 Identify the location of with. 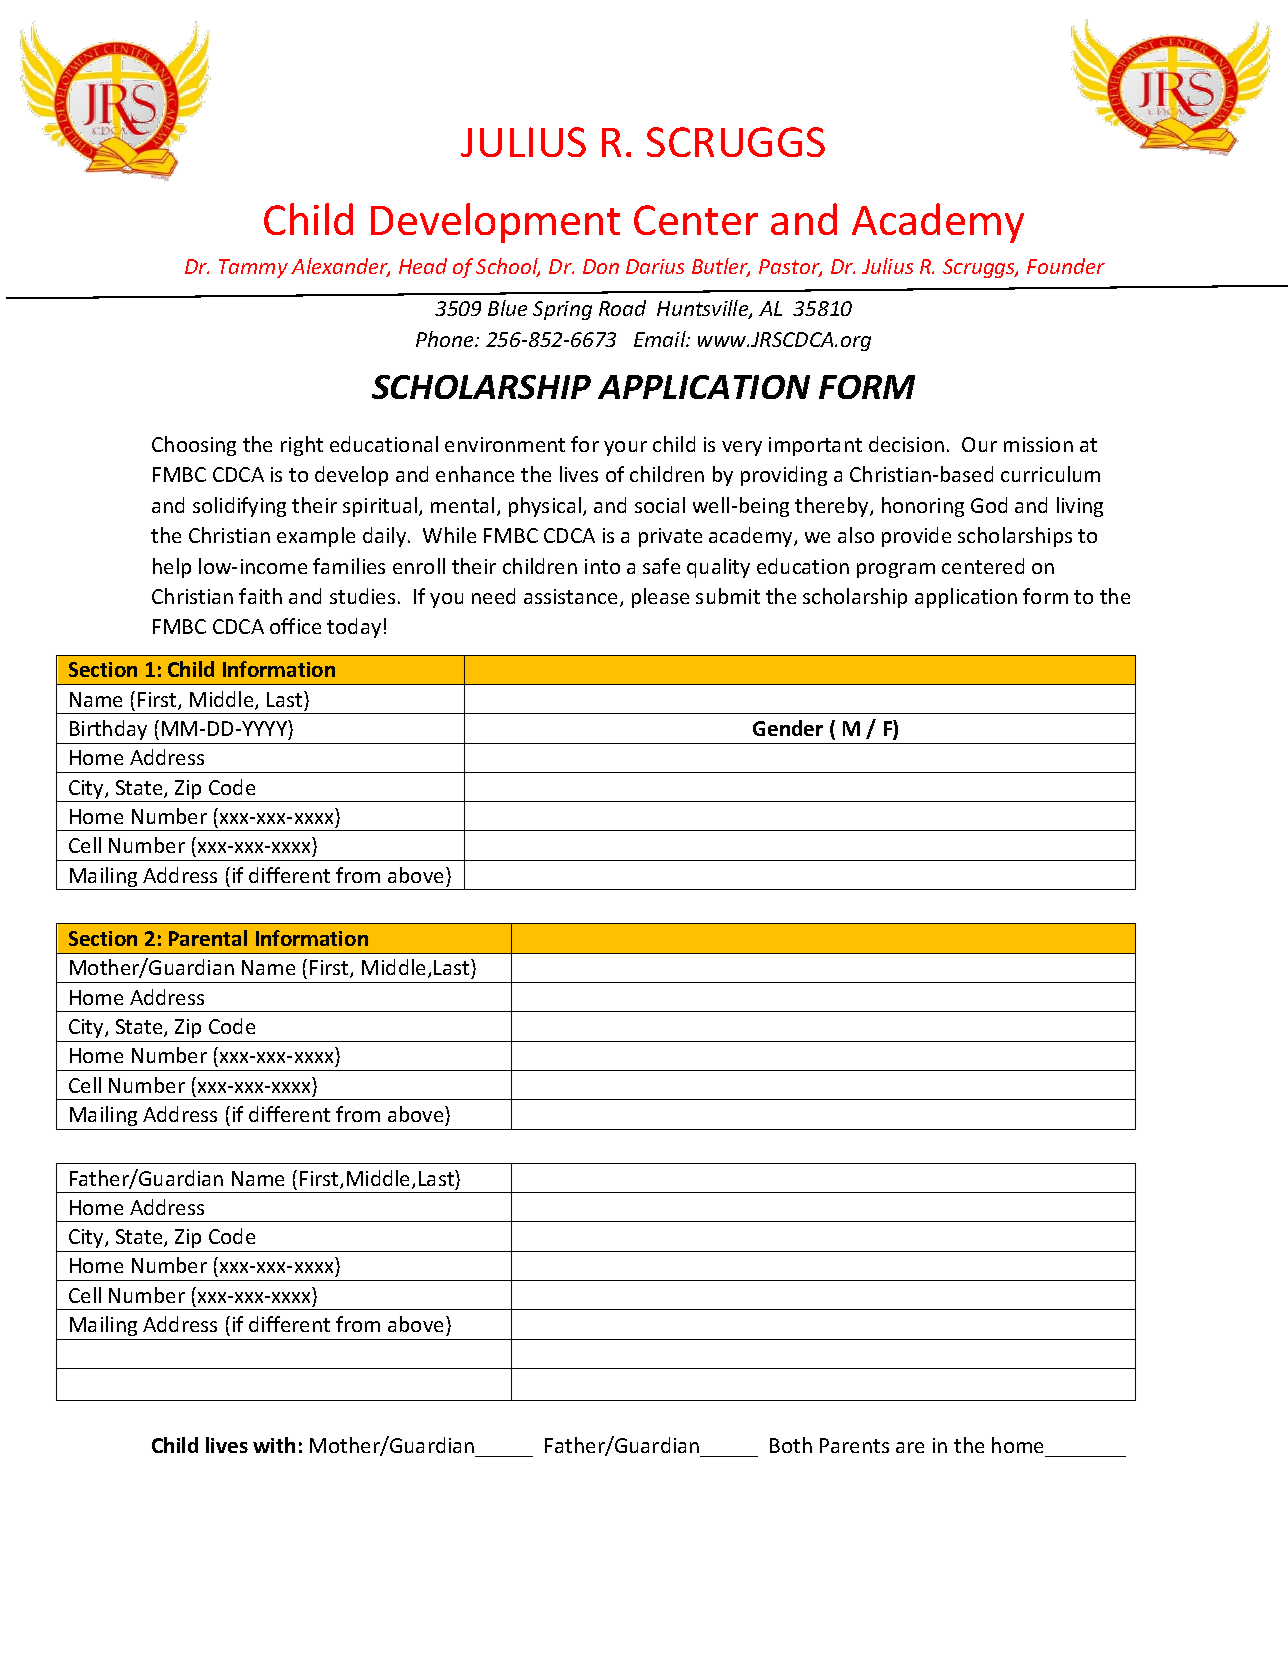
(274, 1445).
